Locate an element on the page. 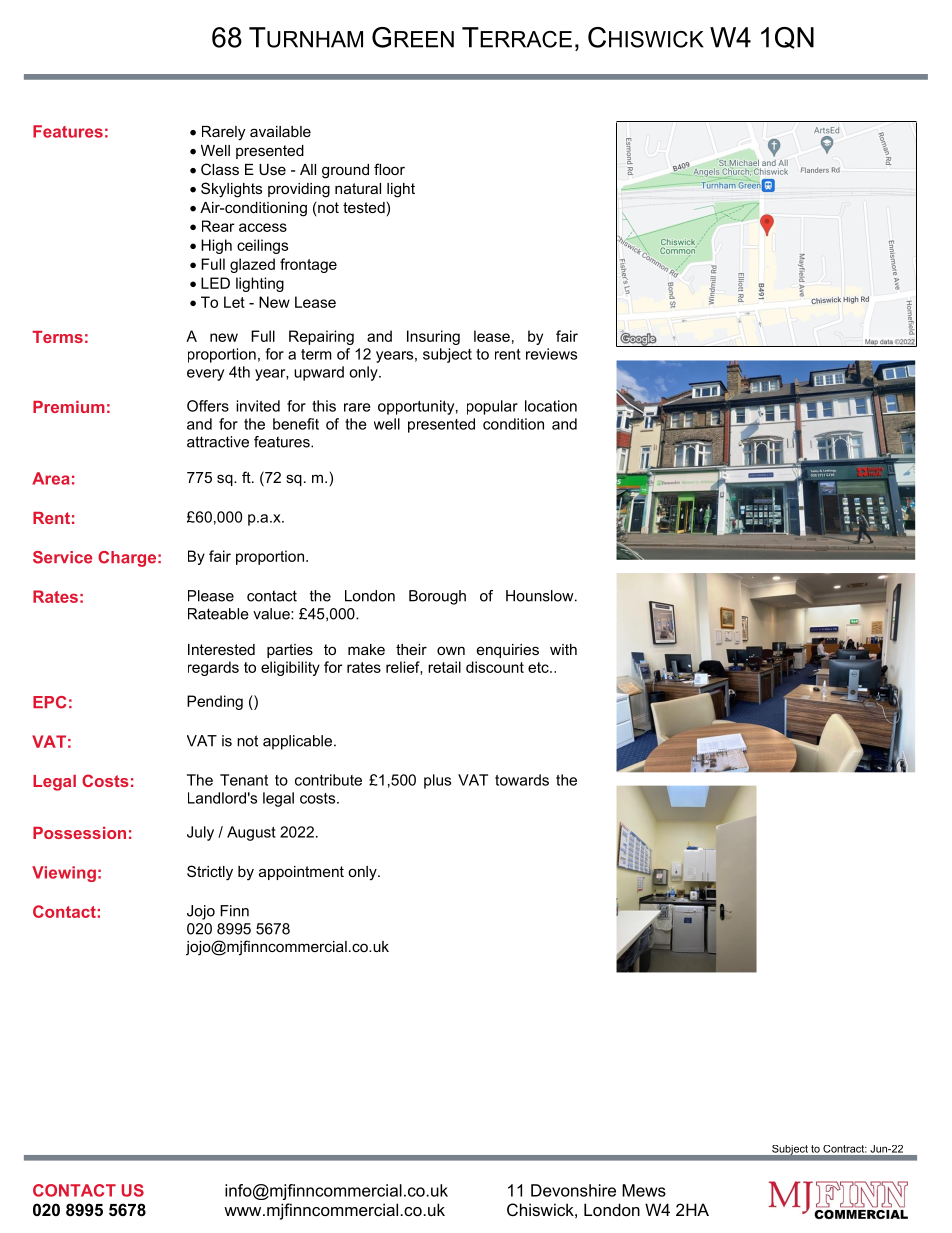 This page has width=952, height=1233. Strictly is located at coordinates (210, 873).
